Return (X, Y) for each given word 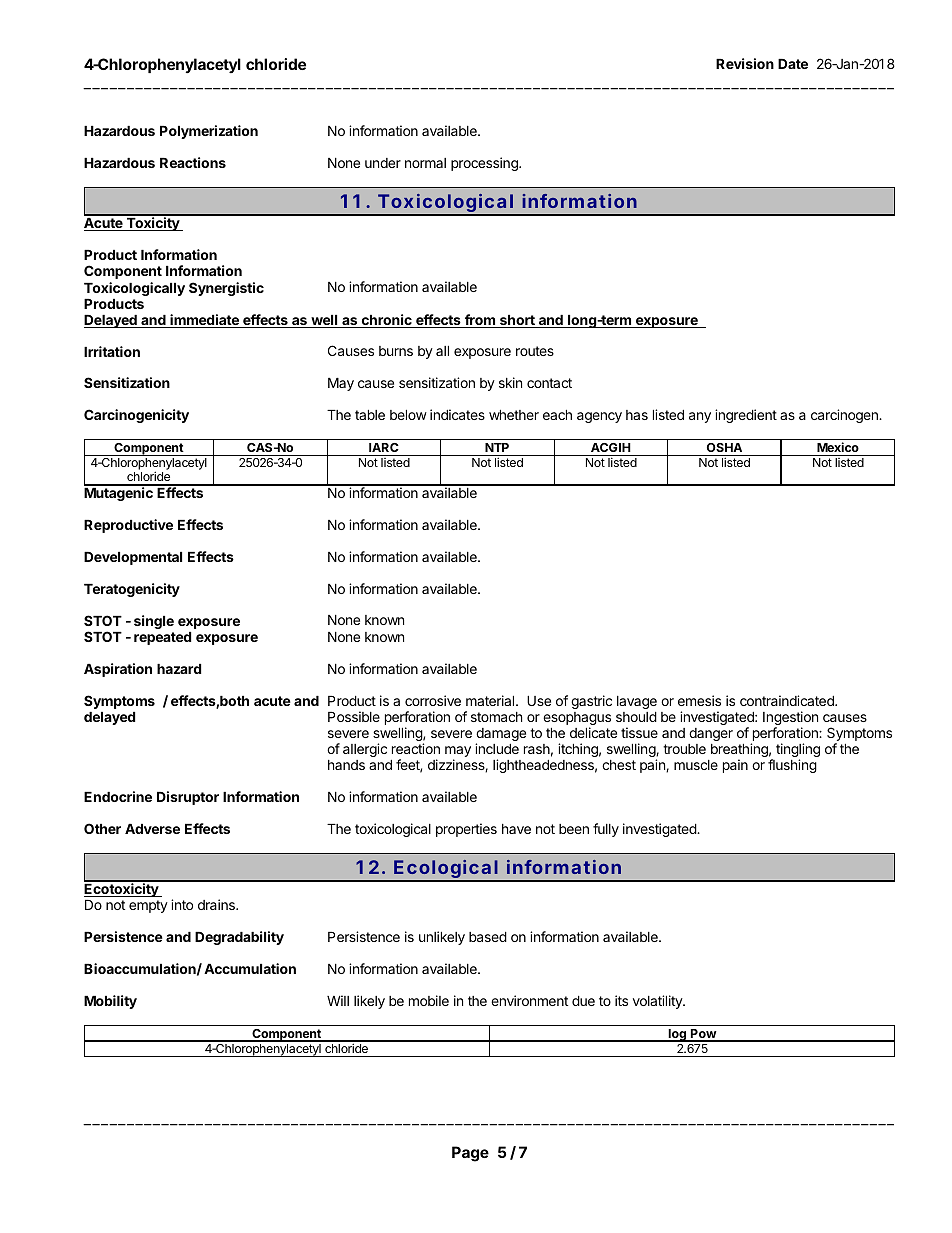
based (488, 937)
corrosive (433, 700)
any (700, 417)
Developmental (133, 558)
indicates (457, 414)
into (182, 904)
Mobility (110, 1002)
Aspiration (118, 670)
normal (425, 163)
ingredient (746, 416)
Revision (745, 63)
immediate (204, 321)
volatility (658, 1002)
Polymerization (209, 132)
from (479, 321)
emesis (699, 700)
